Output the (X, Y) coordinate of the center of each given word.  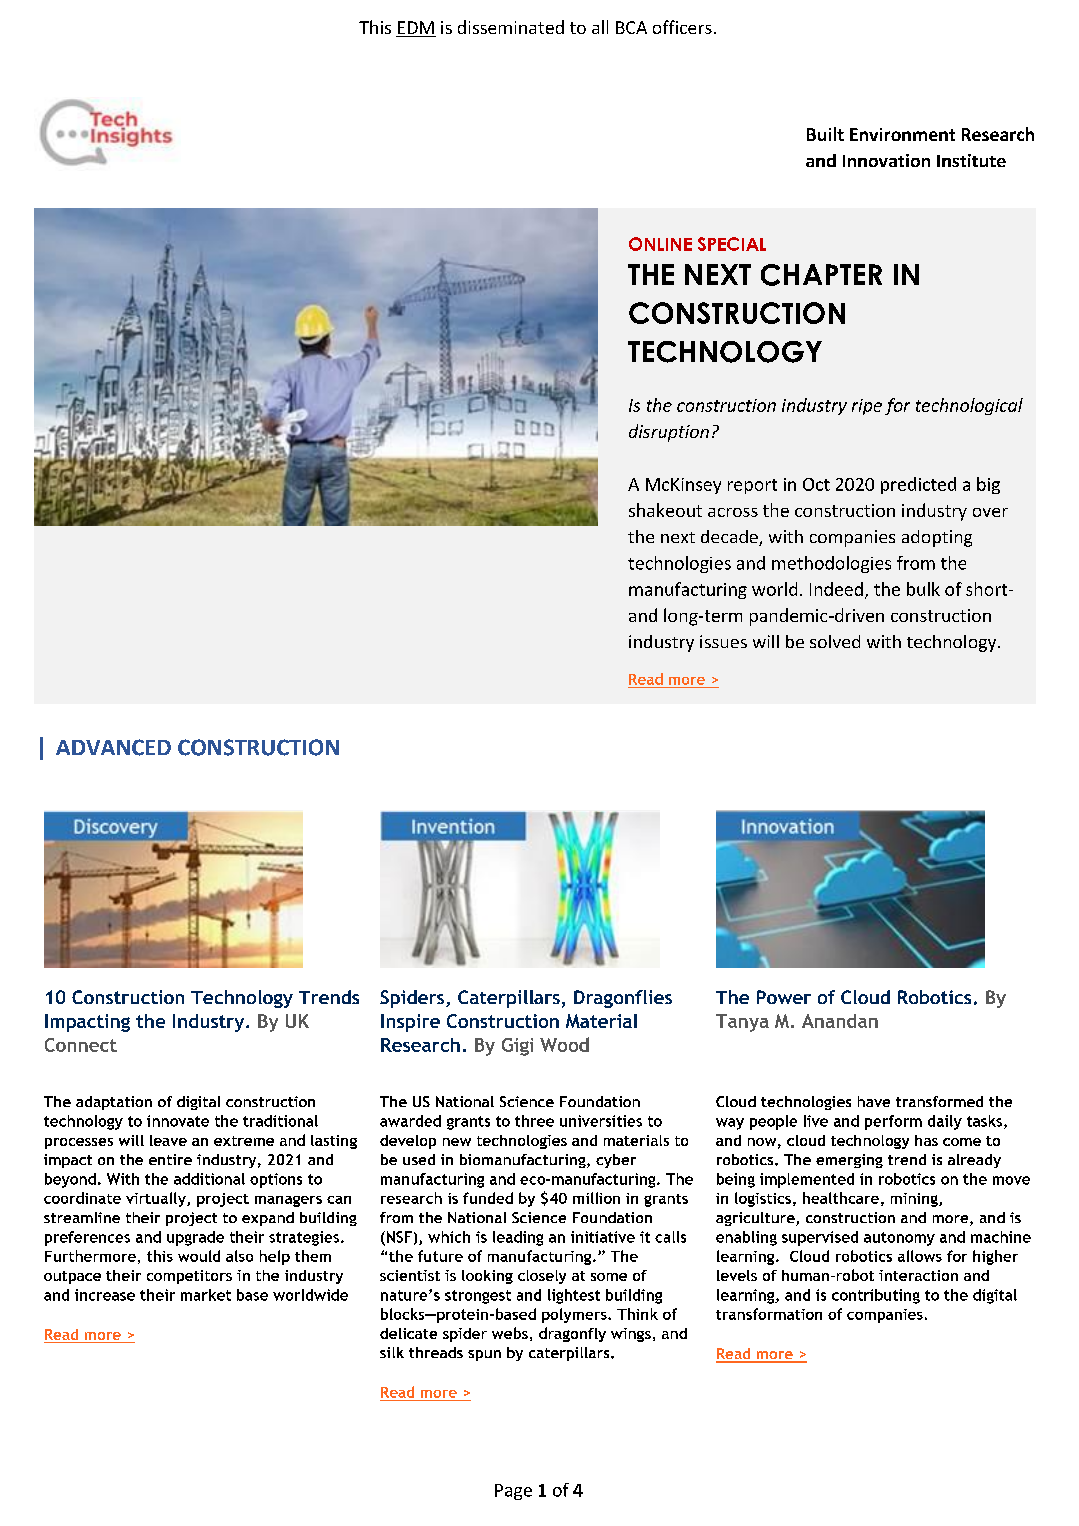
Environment (902, 134)
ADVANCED (113, 747)
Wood (564, 1044)
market (206, 1295)
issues (723, 641)
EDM (416, 27)
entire (170, 1159)
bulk (923, 589)
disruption (669, 433)
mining (915, 1200)
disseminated (511, 27)
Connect (81, 1045)
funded (488, 1198)
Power (784, 997)
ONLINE (660, 244)
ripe (867, 407)
